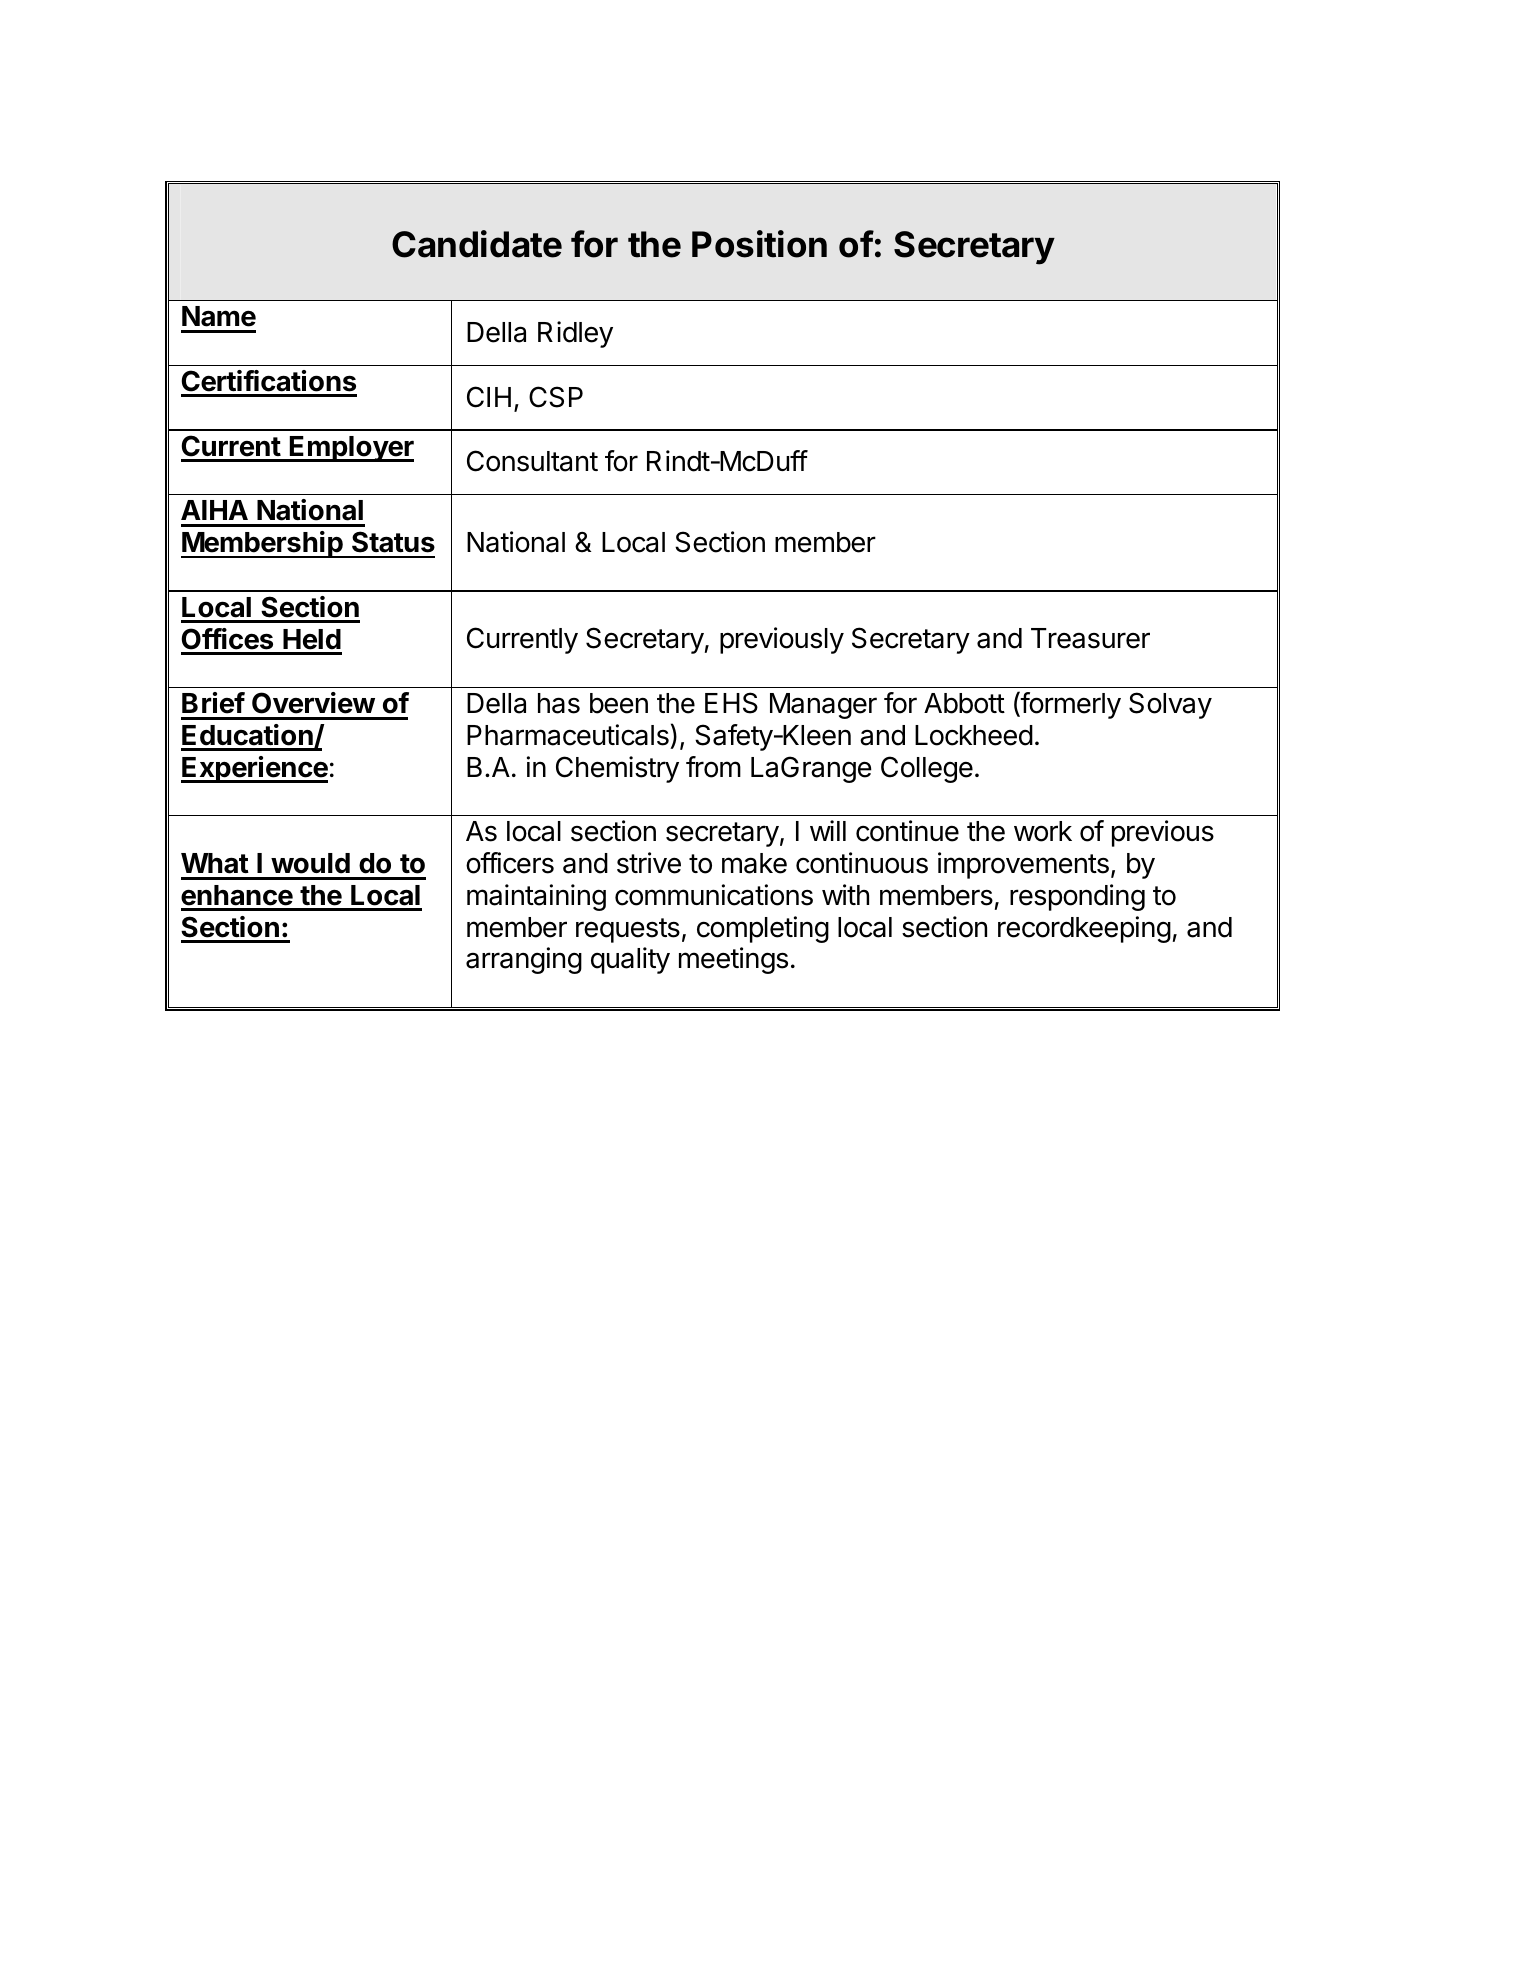  What do you see at coordinates (254, 769) in the image?
I see `Experience` at bounding box center [254, 769].
